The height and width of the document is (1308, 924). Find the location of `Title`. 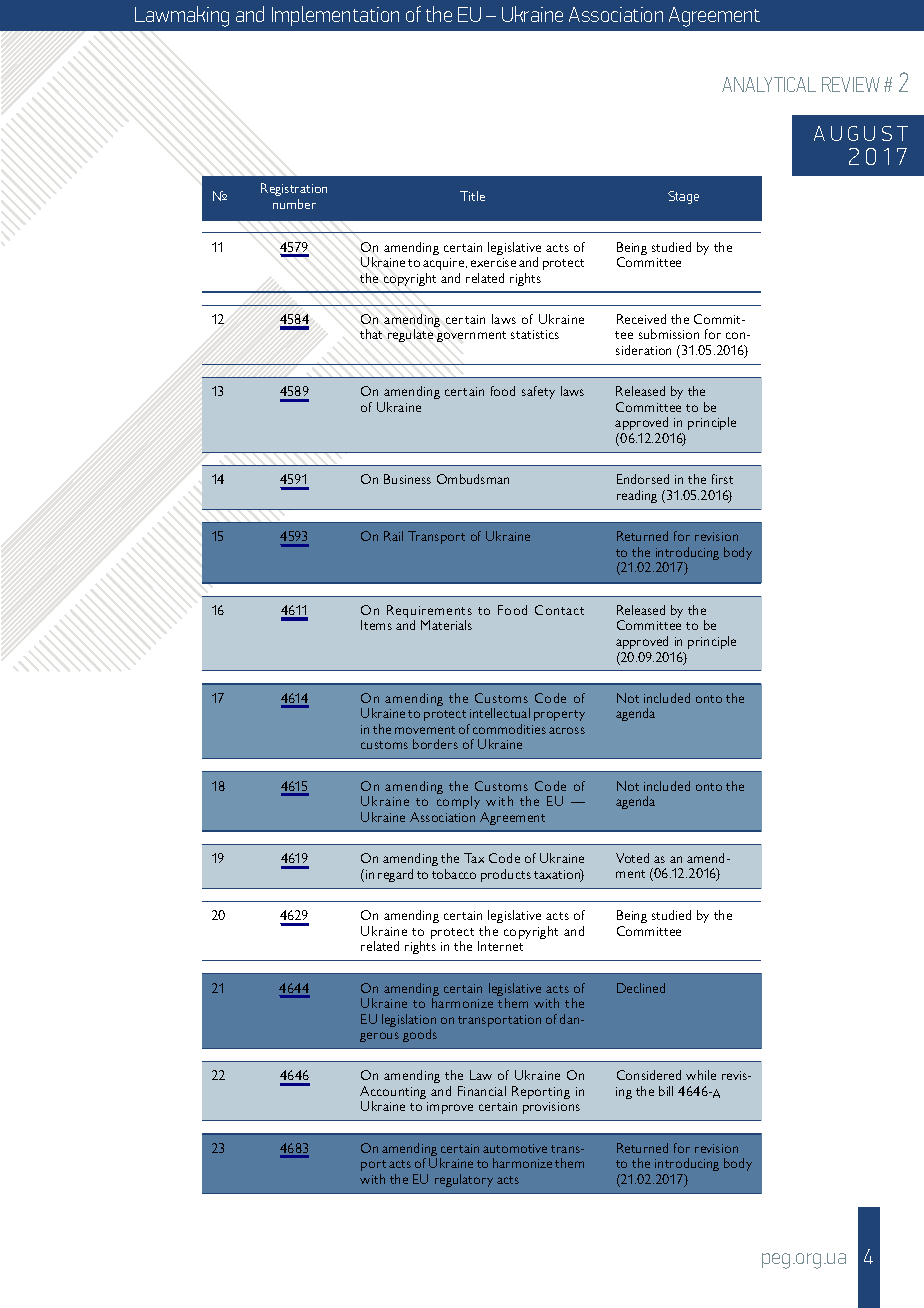

Title is located at coordinates (472, 196).
